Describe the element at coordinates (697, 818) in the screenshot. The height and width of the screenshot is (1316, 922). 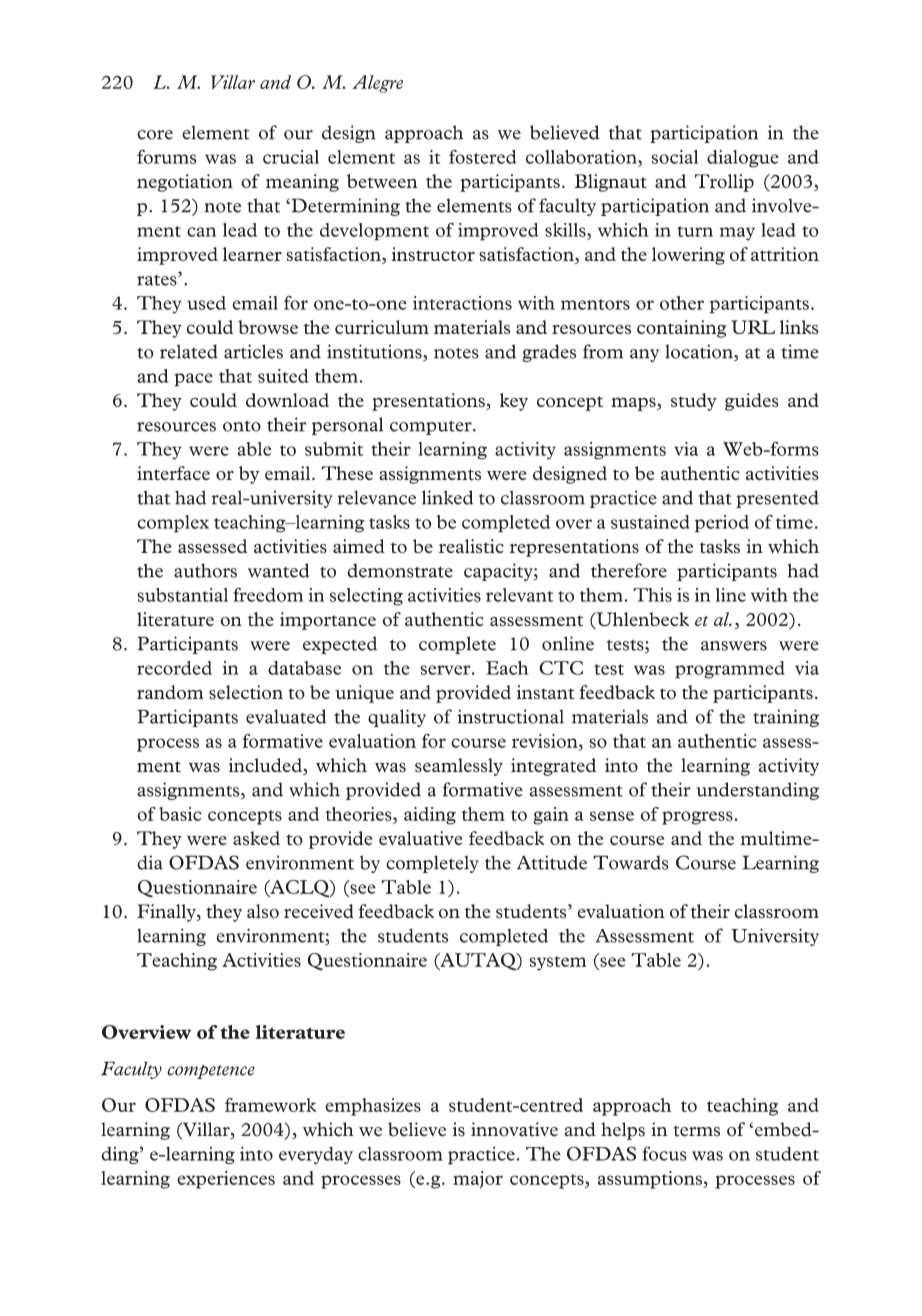
I see `progress` at that location.
